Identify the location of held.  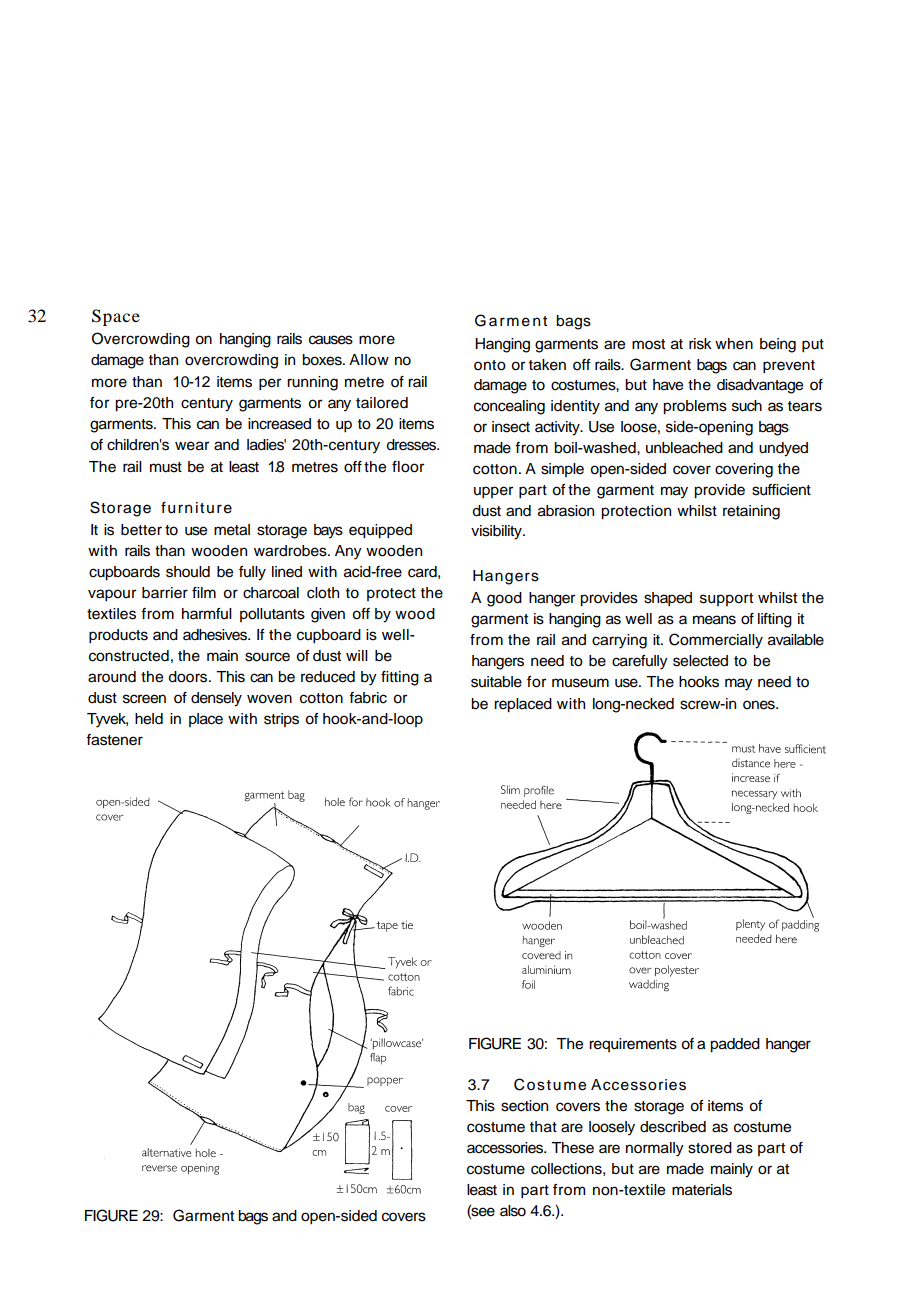
(149, 719).
